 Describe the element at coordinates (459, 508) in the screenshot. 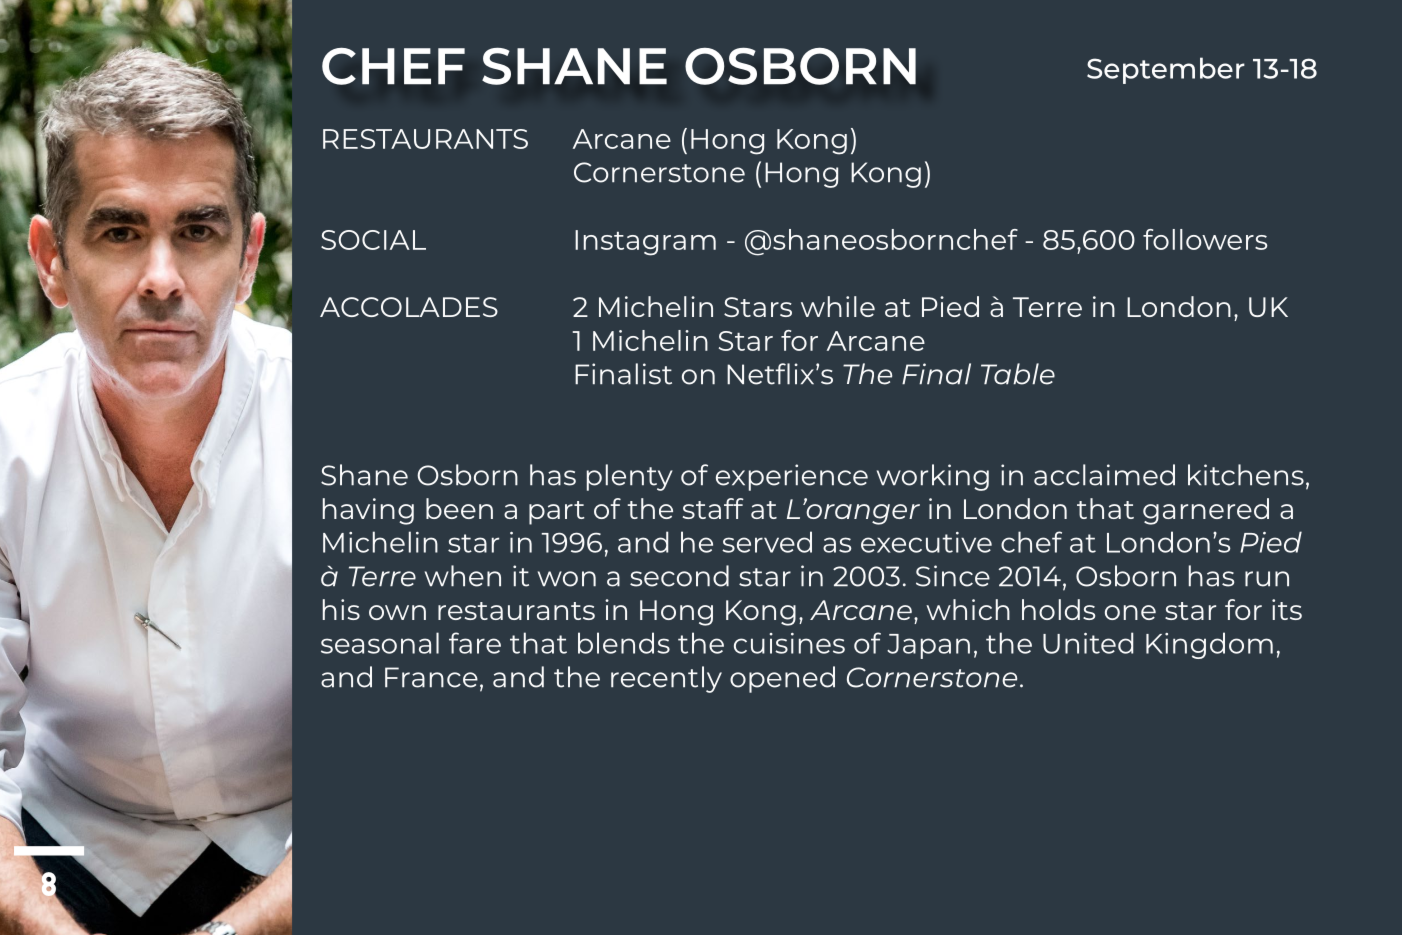

I see `been` at that location.
